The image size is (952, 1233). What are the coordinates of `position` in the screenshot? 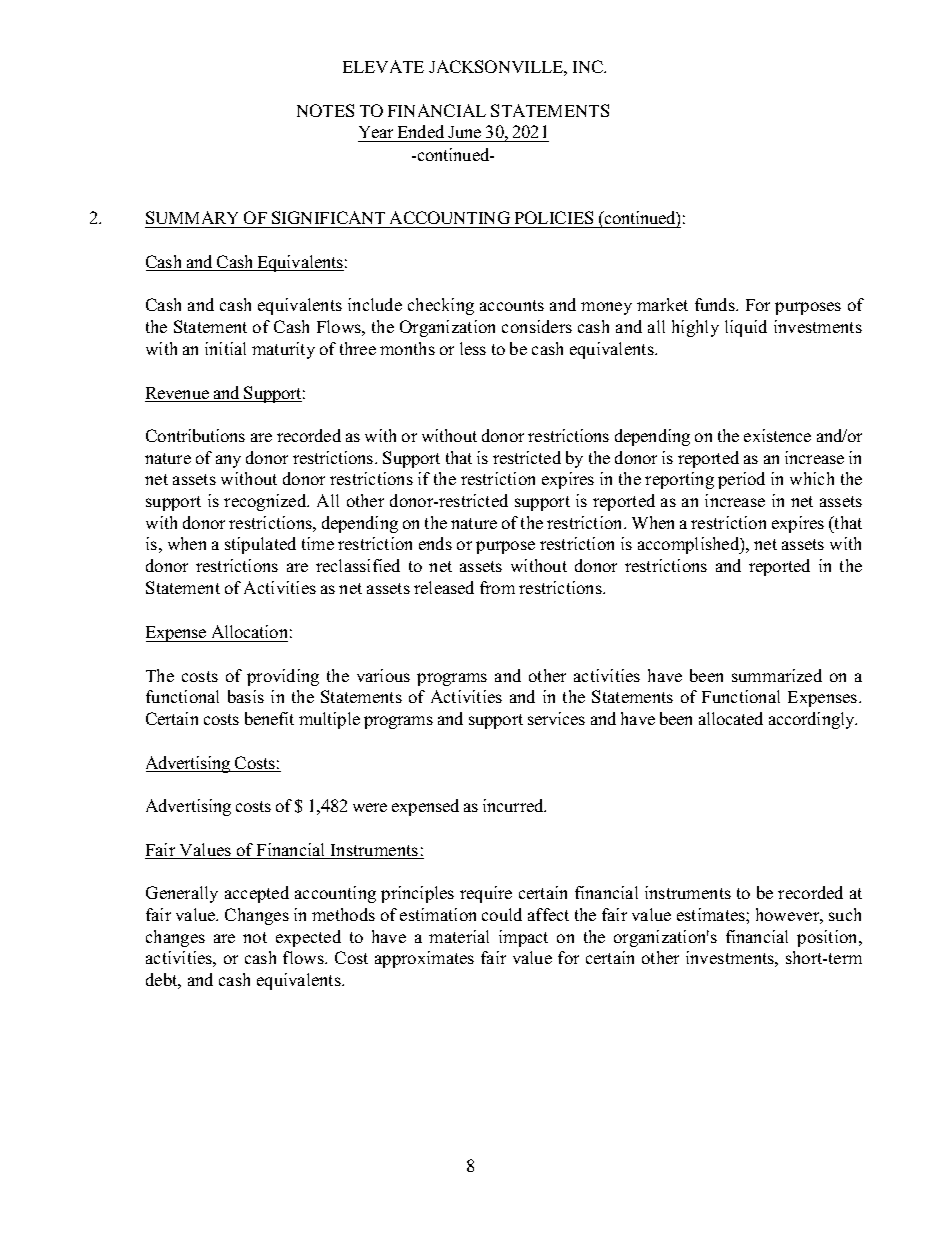 It's located at (829, 938).
